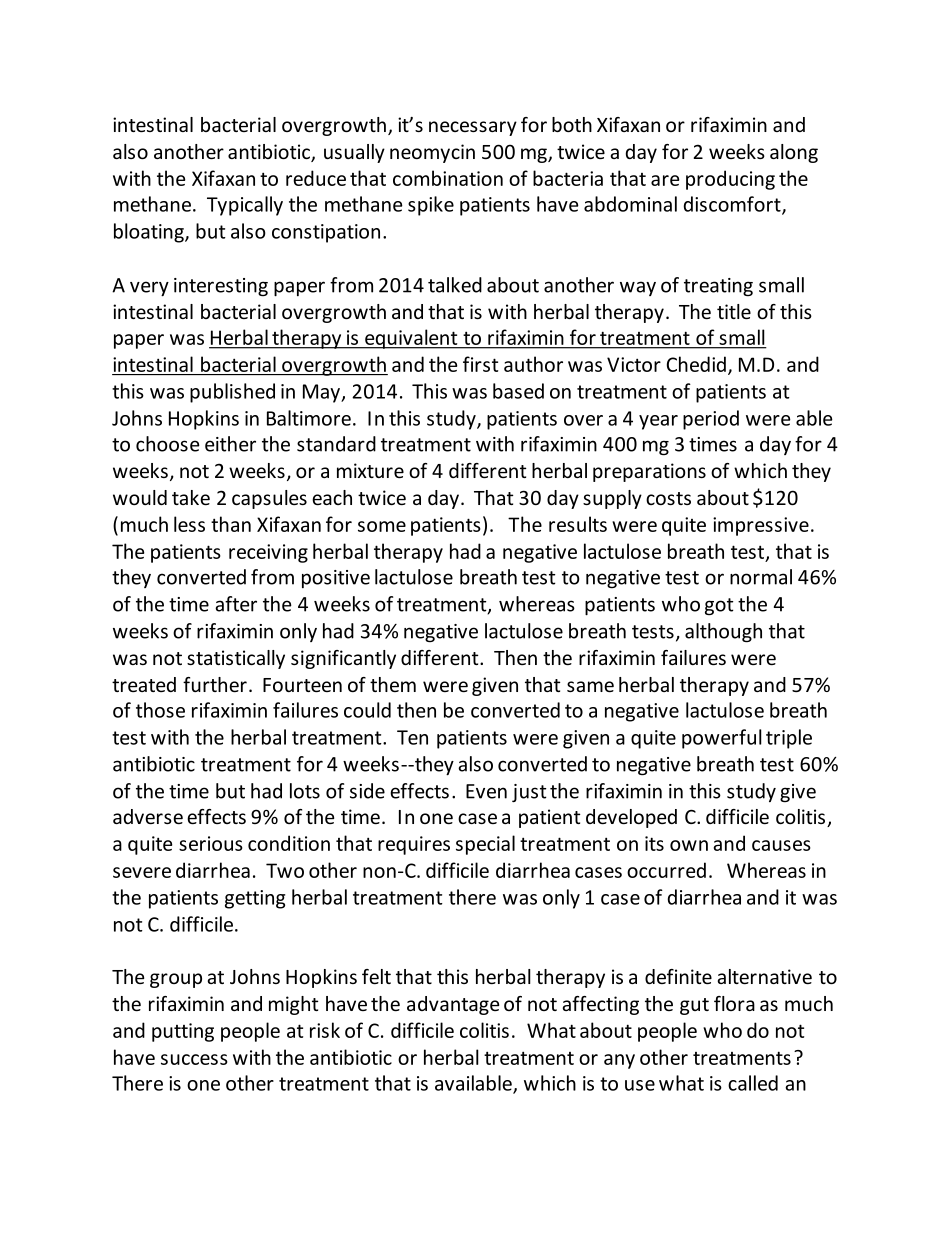 Image resolution: width=952 pixels, height=1233 pixels. Describe the element at coordinates (194, 1059) in the page. I see `success` at that location.
